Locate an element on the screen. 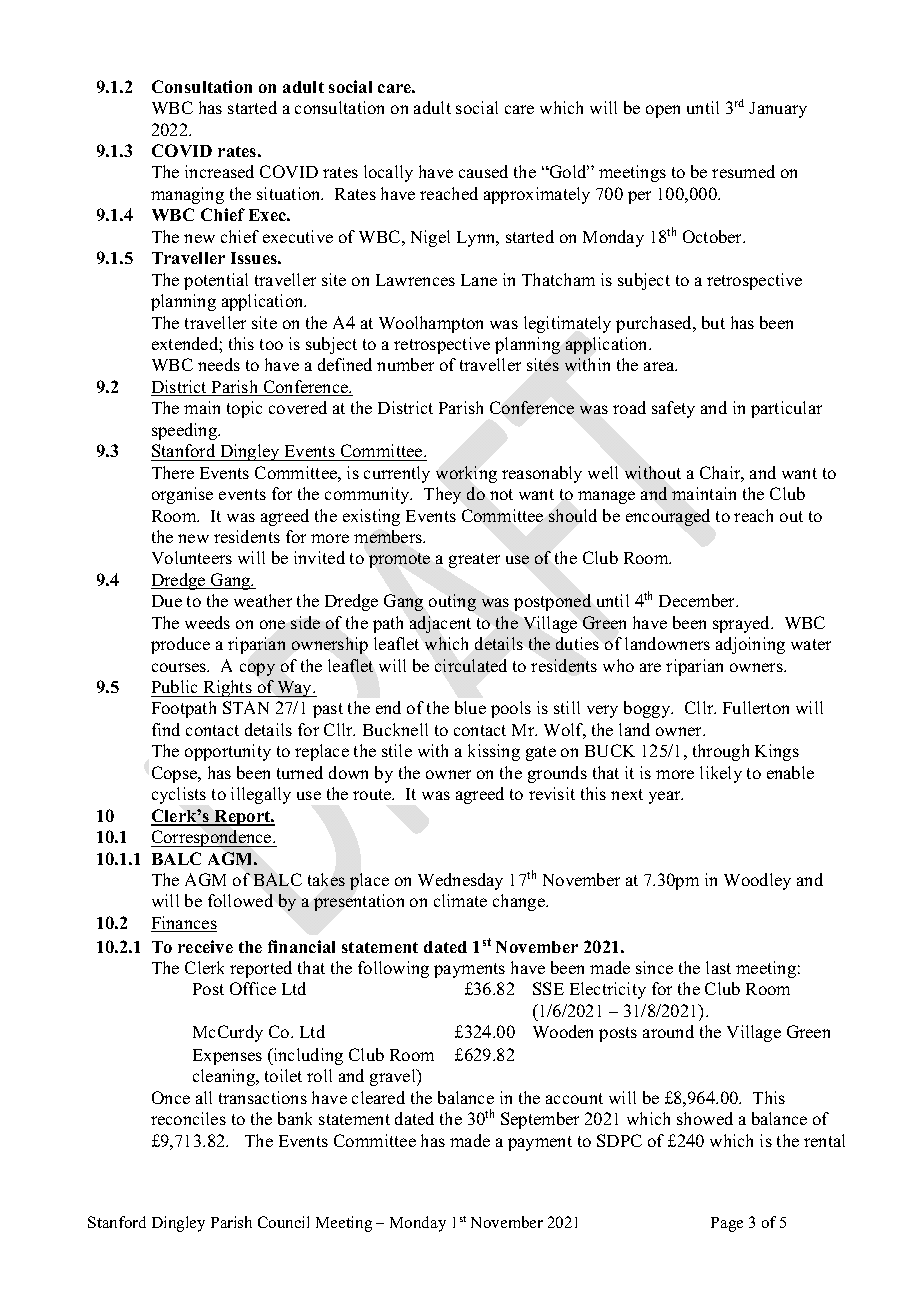 The width and height of the screenshot is (924, 1308). caused is located at coordinates (483, 171).
